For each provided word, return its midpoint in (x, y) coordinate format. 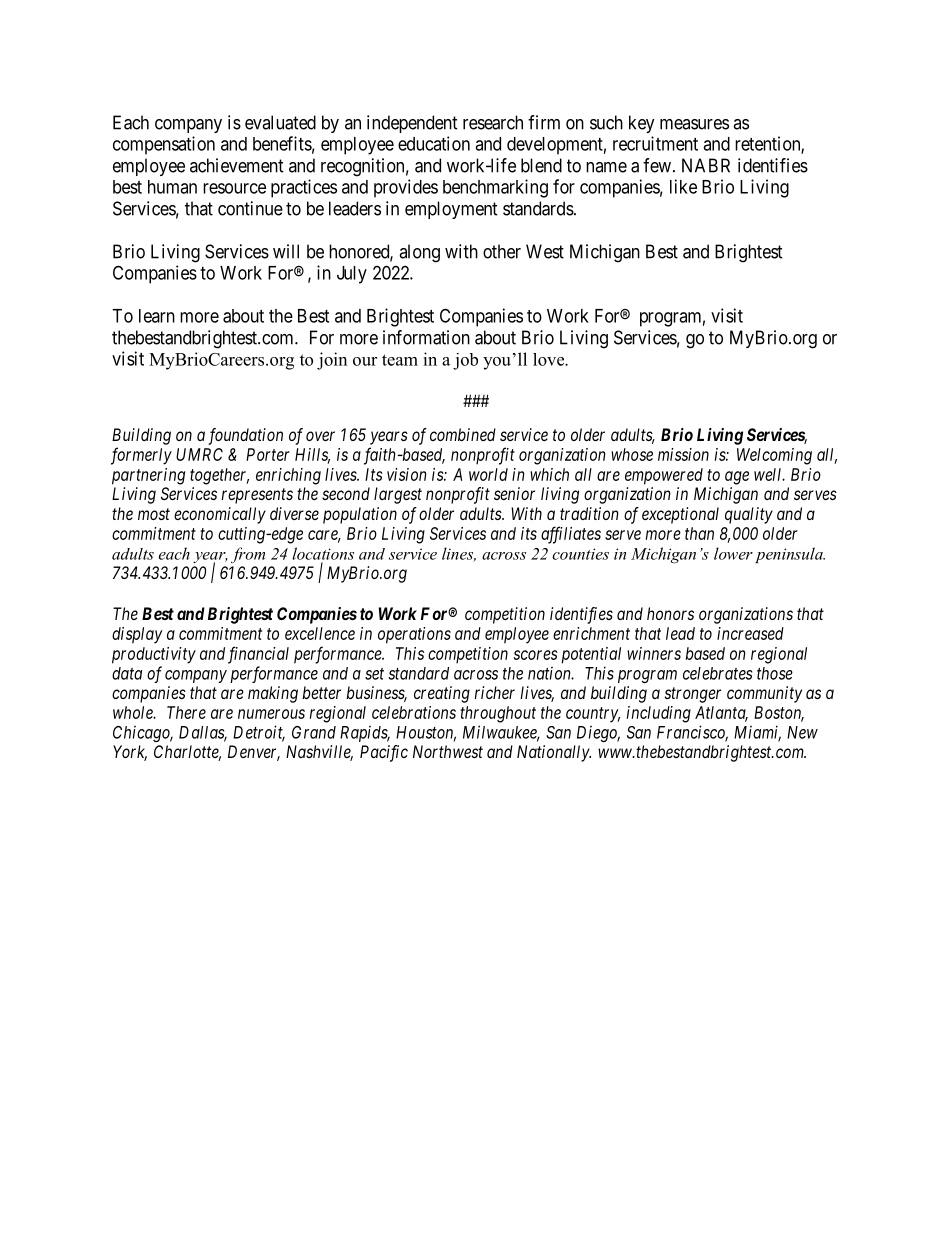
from (248, 555)
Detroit (259, 733)
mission (683, 454)
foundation (245, 436)
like (683, 186)
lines (459, 554)
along (419, 253)
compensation (164, 145)
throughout (498, 714)
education (434, 143)
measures (694, 124)
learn (157, 316)
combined (463, 434)
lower (733, 553)
